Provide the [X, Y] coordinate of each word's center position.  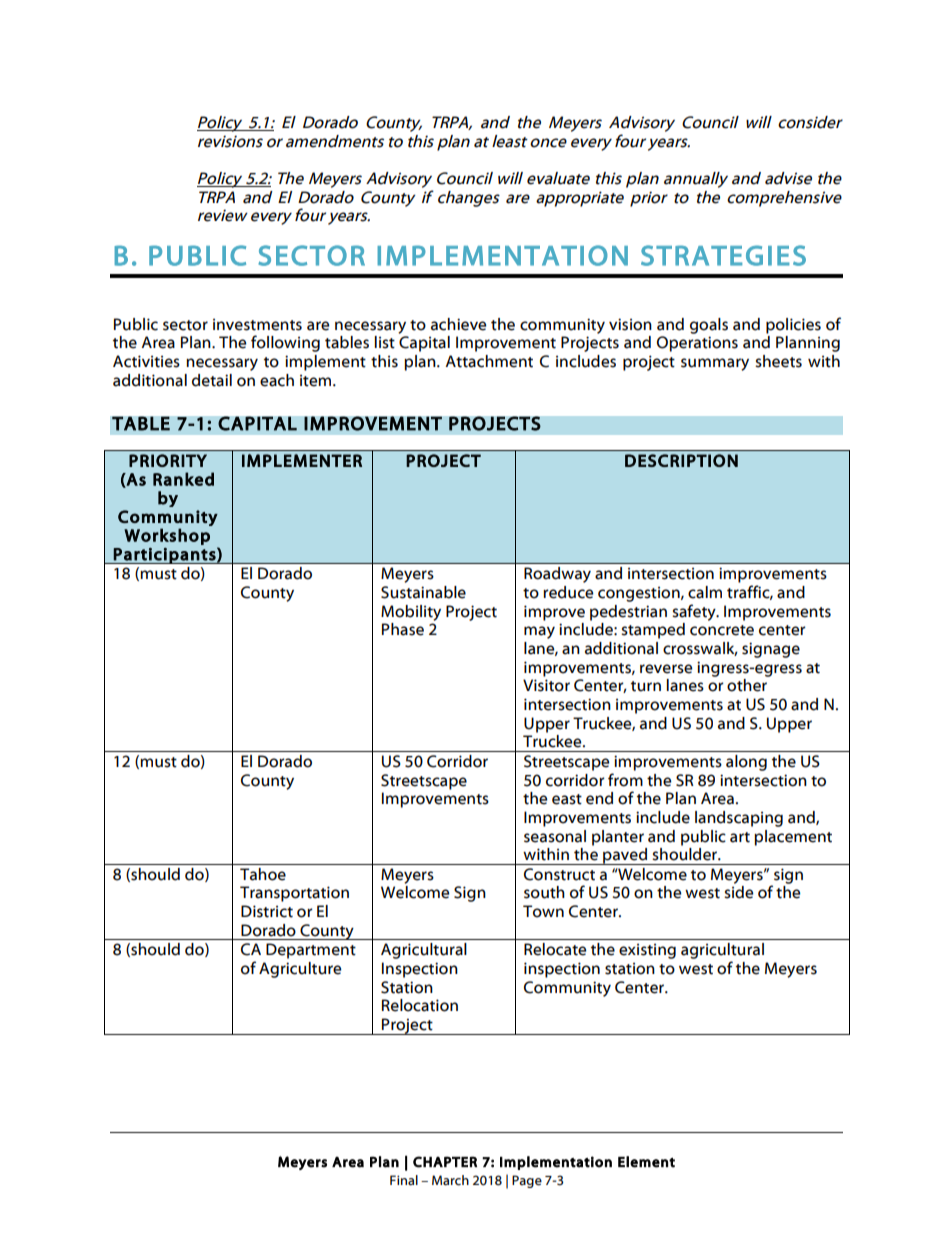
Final [404, 1180]
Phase [403, 629]
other [747, 685]
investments [257, 325]
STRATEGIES [723, 255]
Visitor [546, 685]
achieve [458, 324]
